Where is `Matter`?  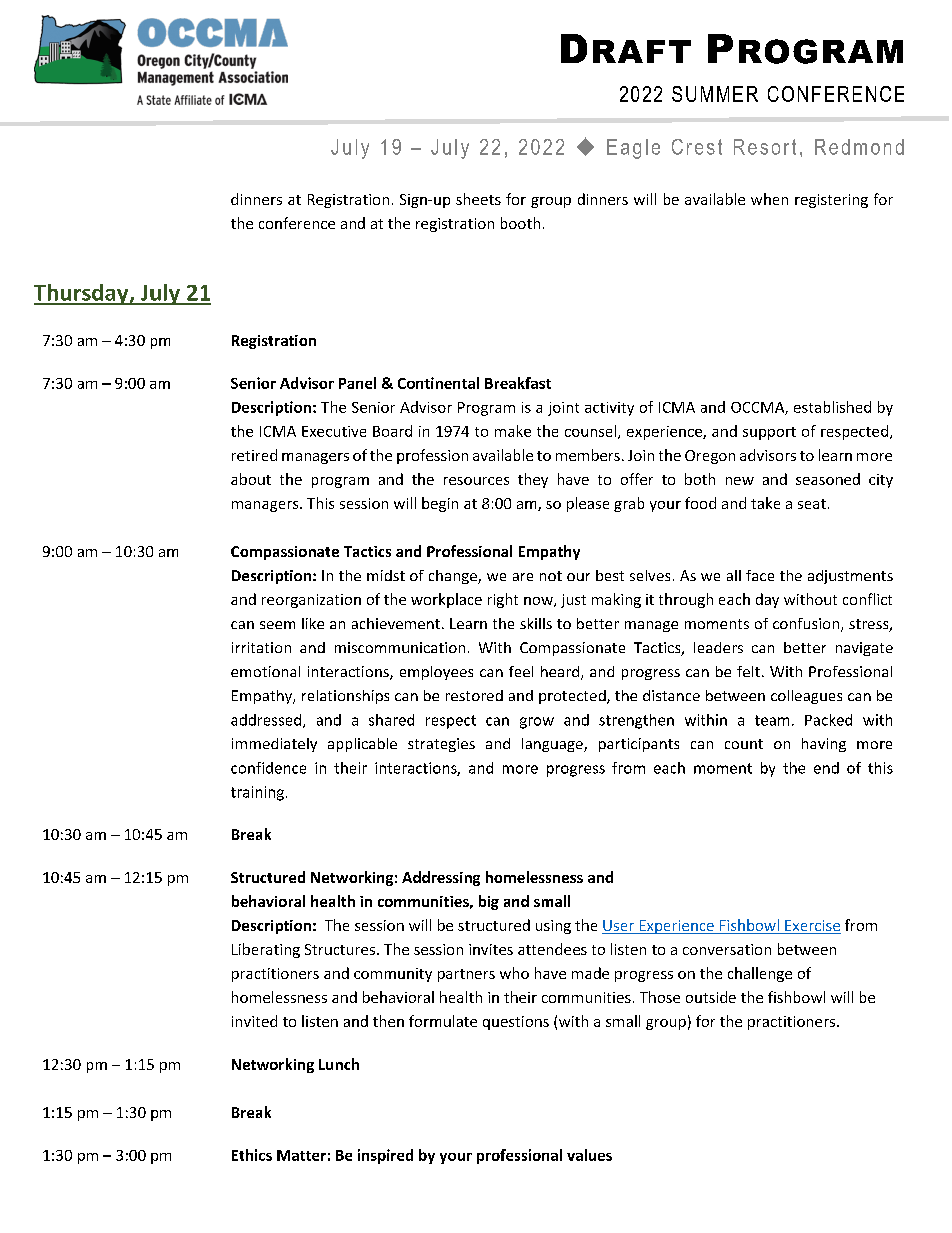 Matter is located at coordinates (301, 1155).
